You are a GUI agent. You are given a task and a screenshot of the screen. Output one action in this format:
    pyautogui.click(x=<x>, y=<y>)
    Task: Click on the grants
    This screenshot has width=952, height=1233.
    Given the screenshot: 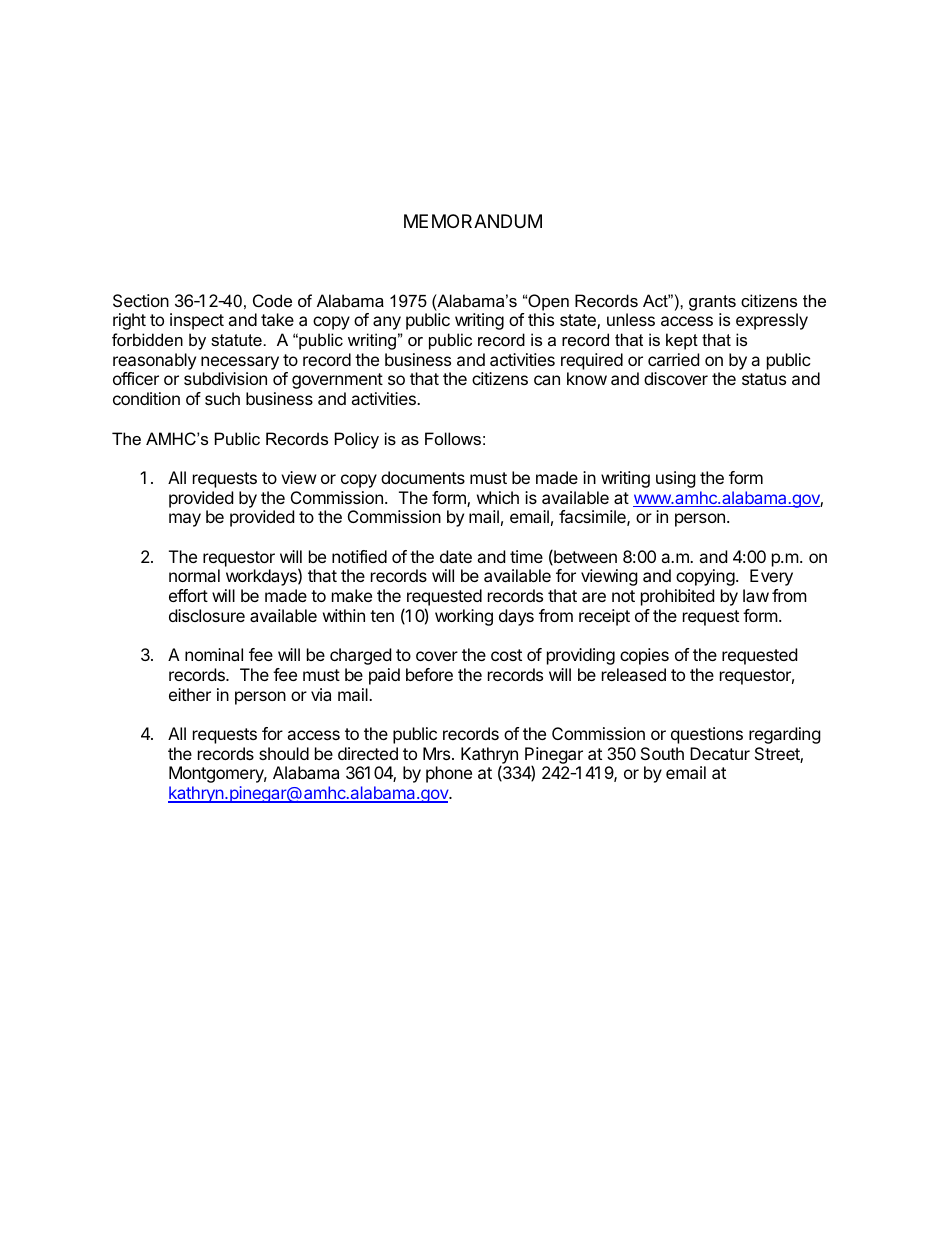 What is the action you would take?
    pyautogui.click(x=712, y=303)
